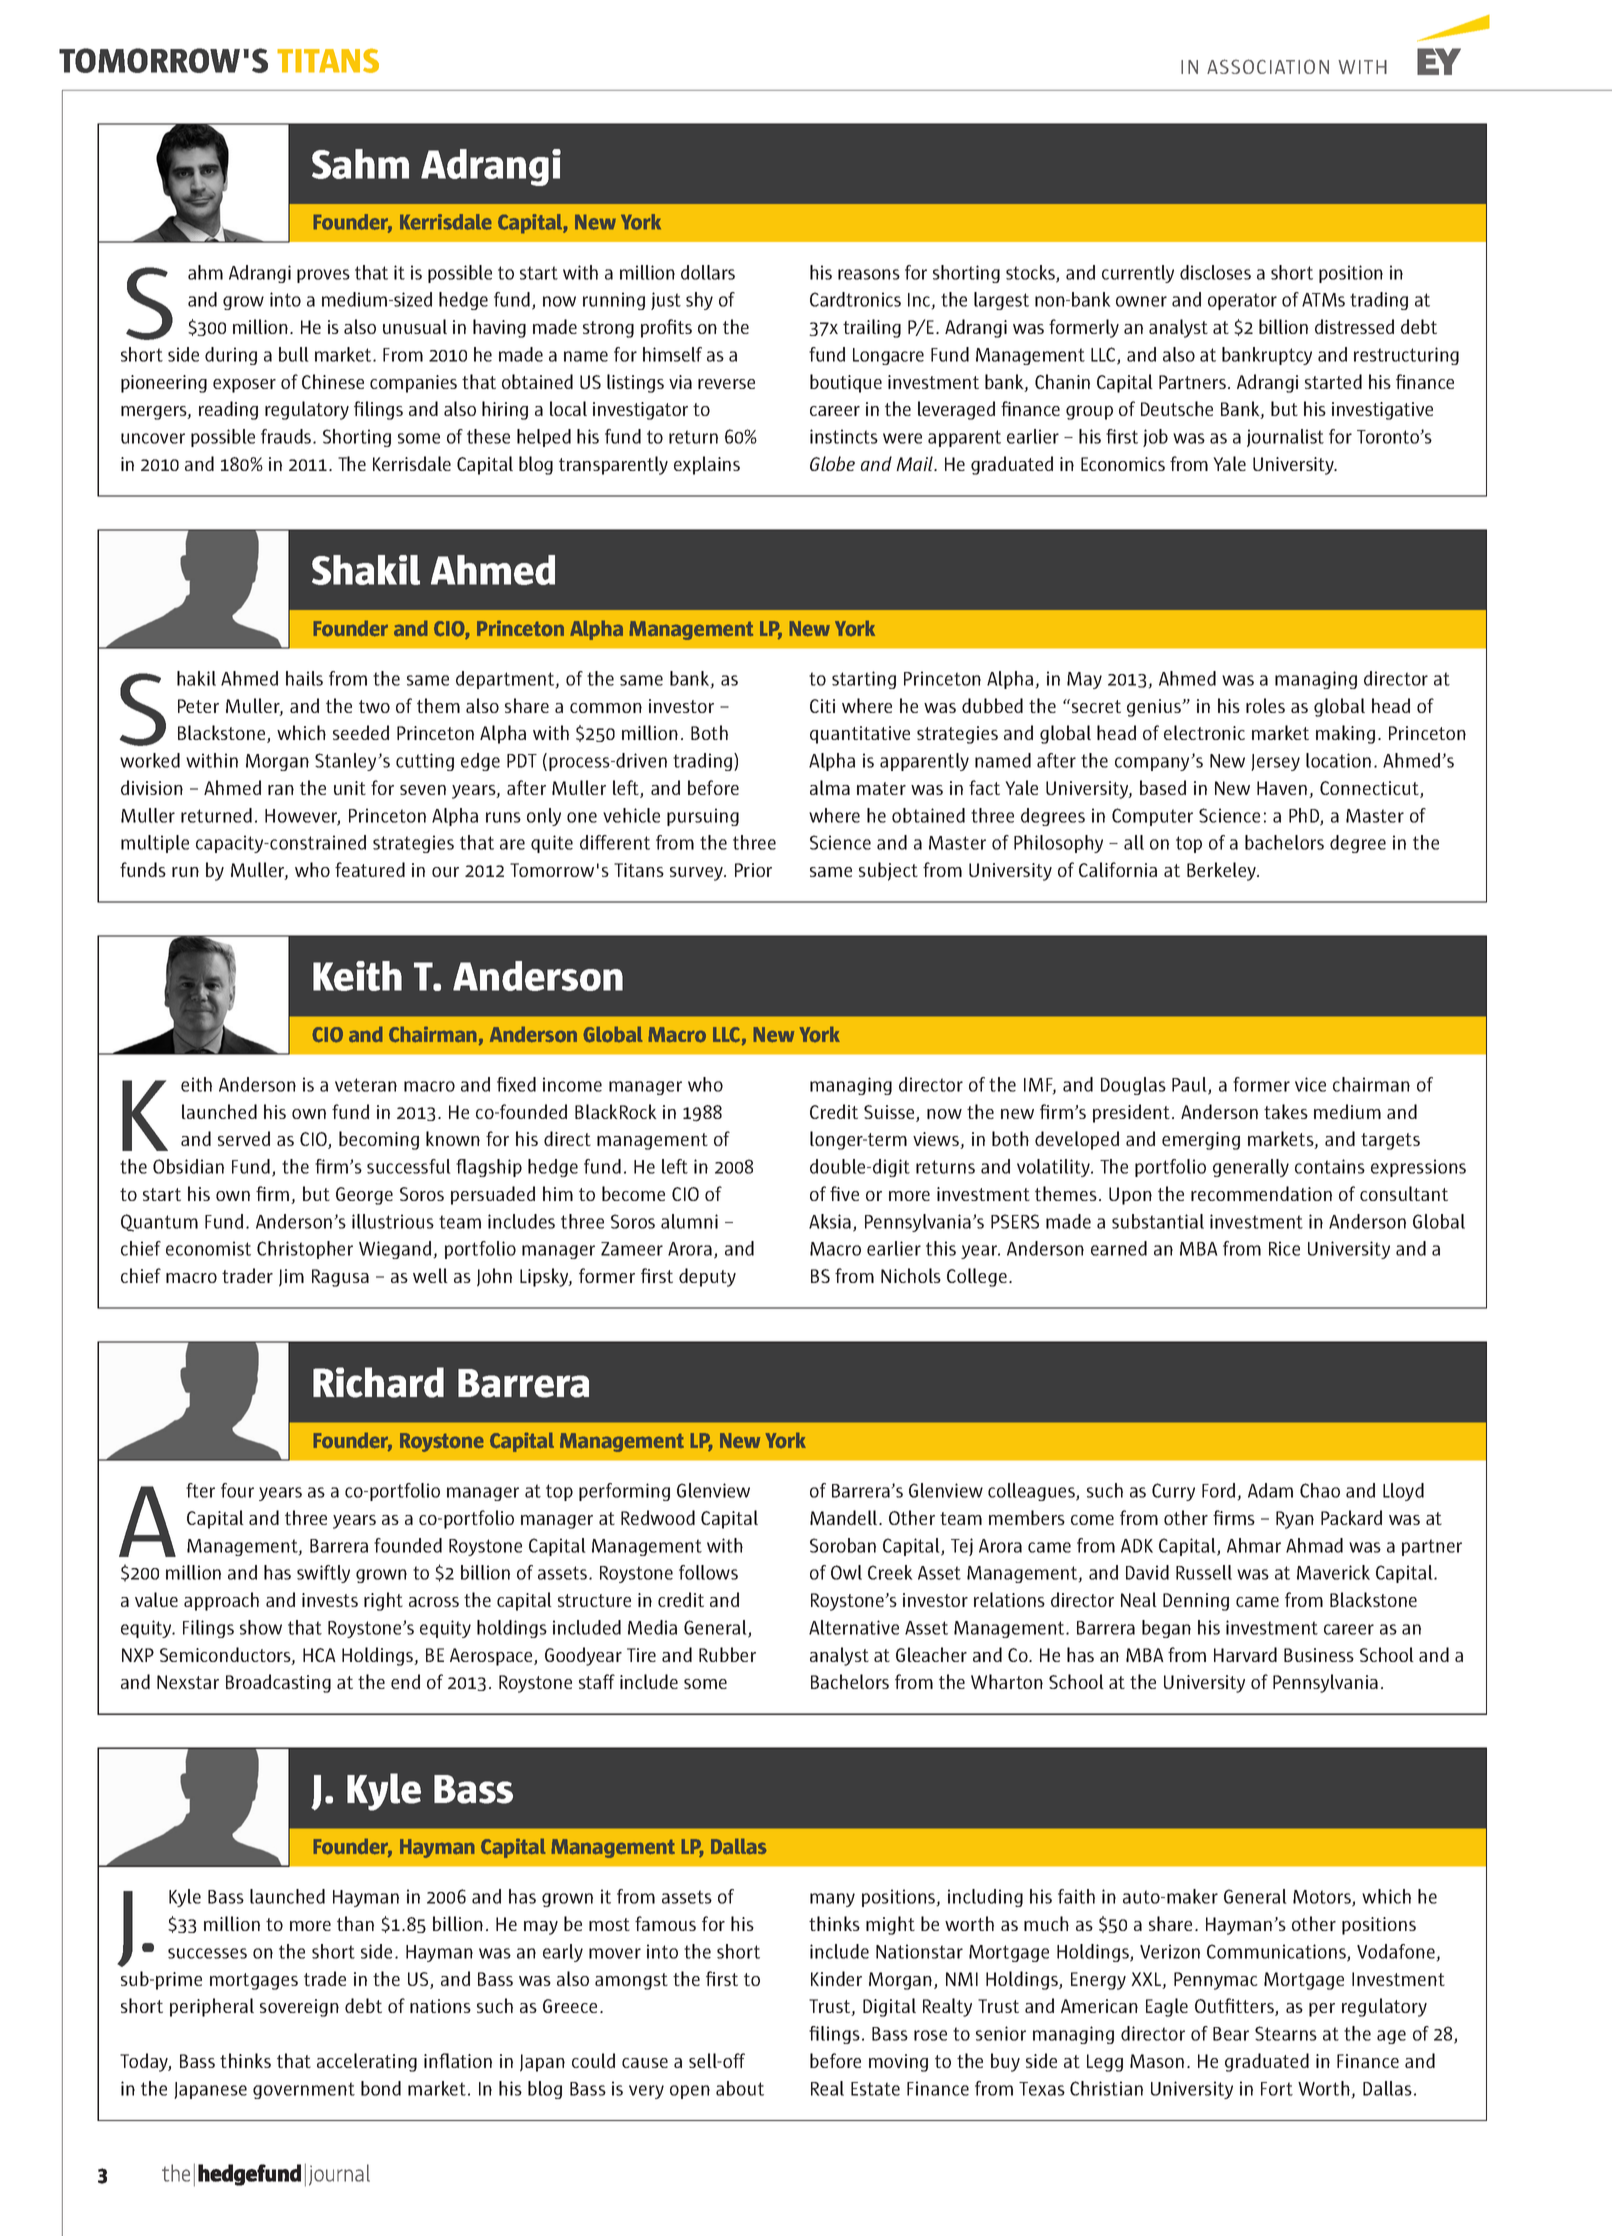 Image resolution: width=1612 pixels, height=2236 pixels. Describe the element at coordinates (707, 1277) in the image. I see `deputy` at that location.
